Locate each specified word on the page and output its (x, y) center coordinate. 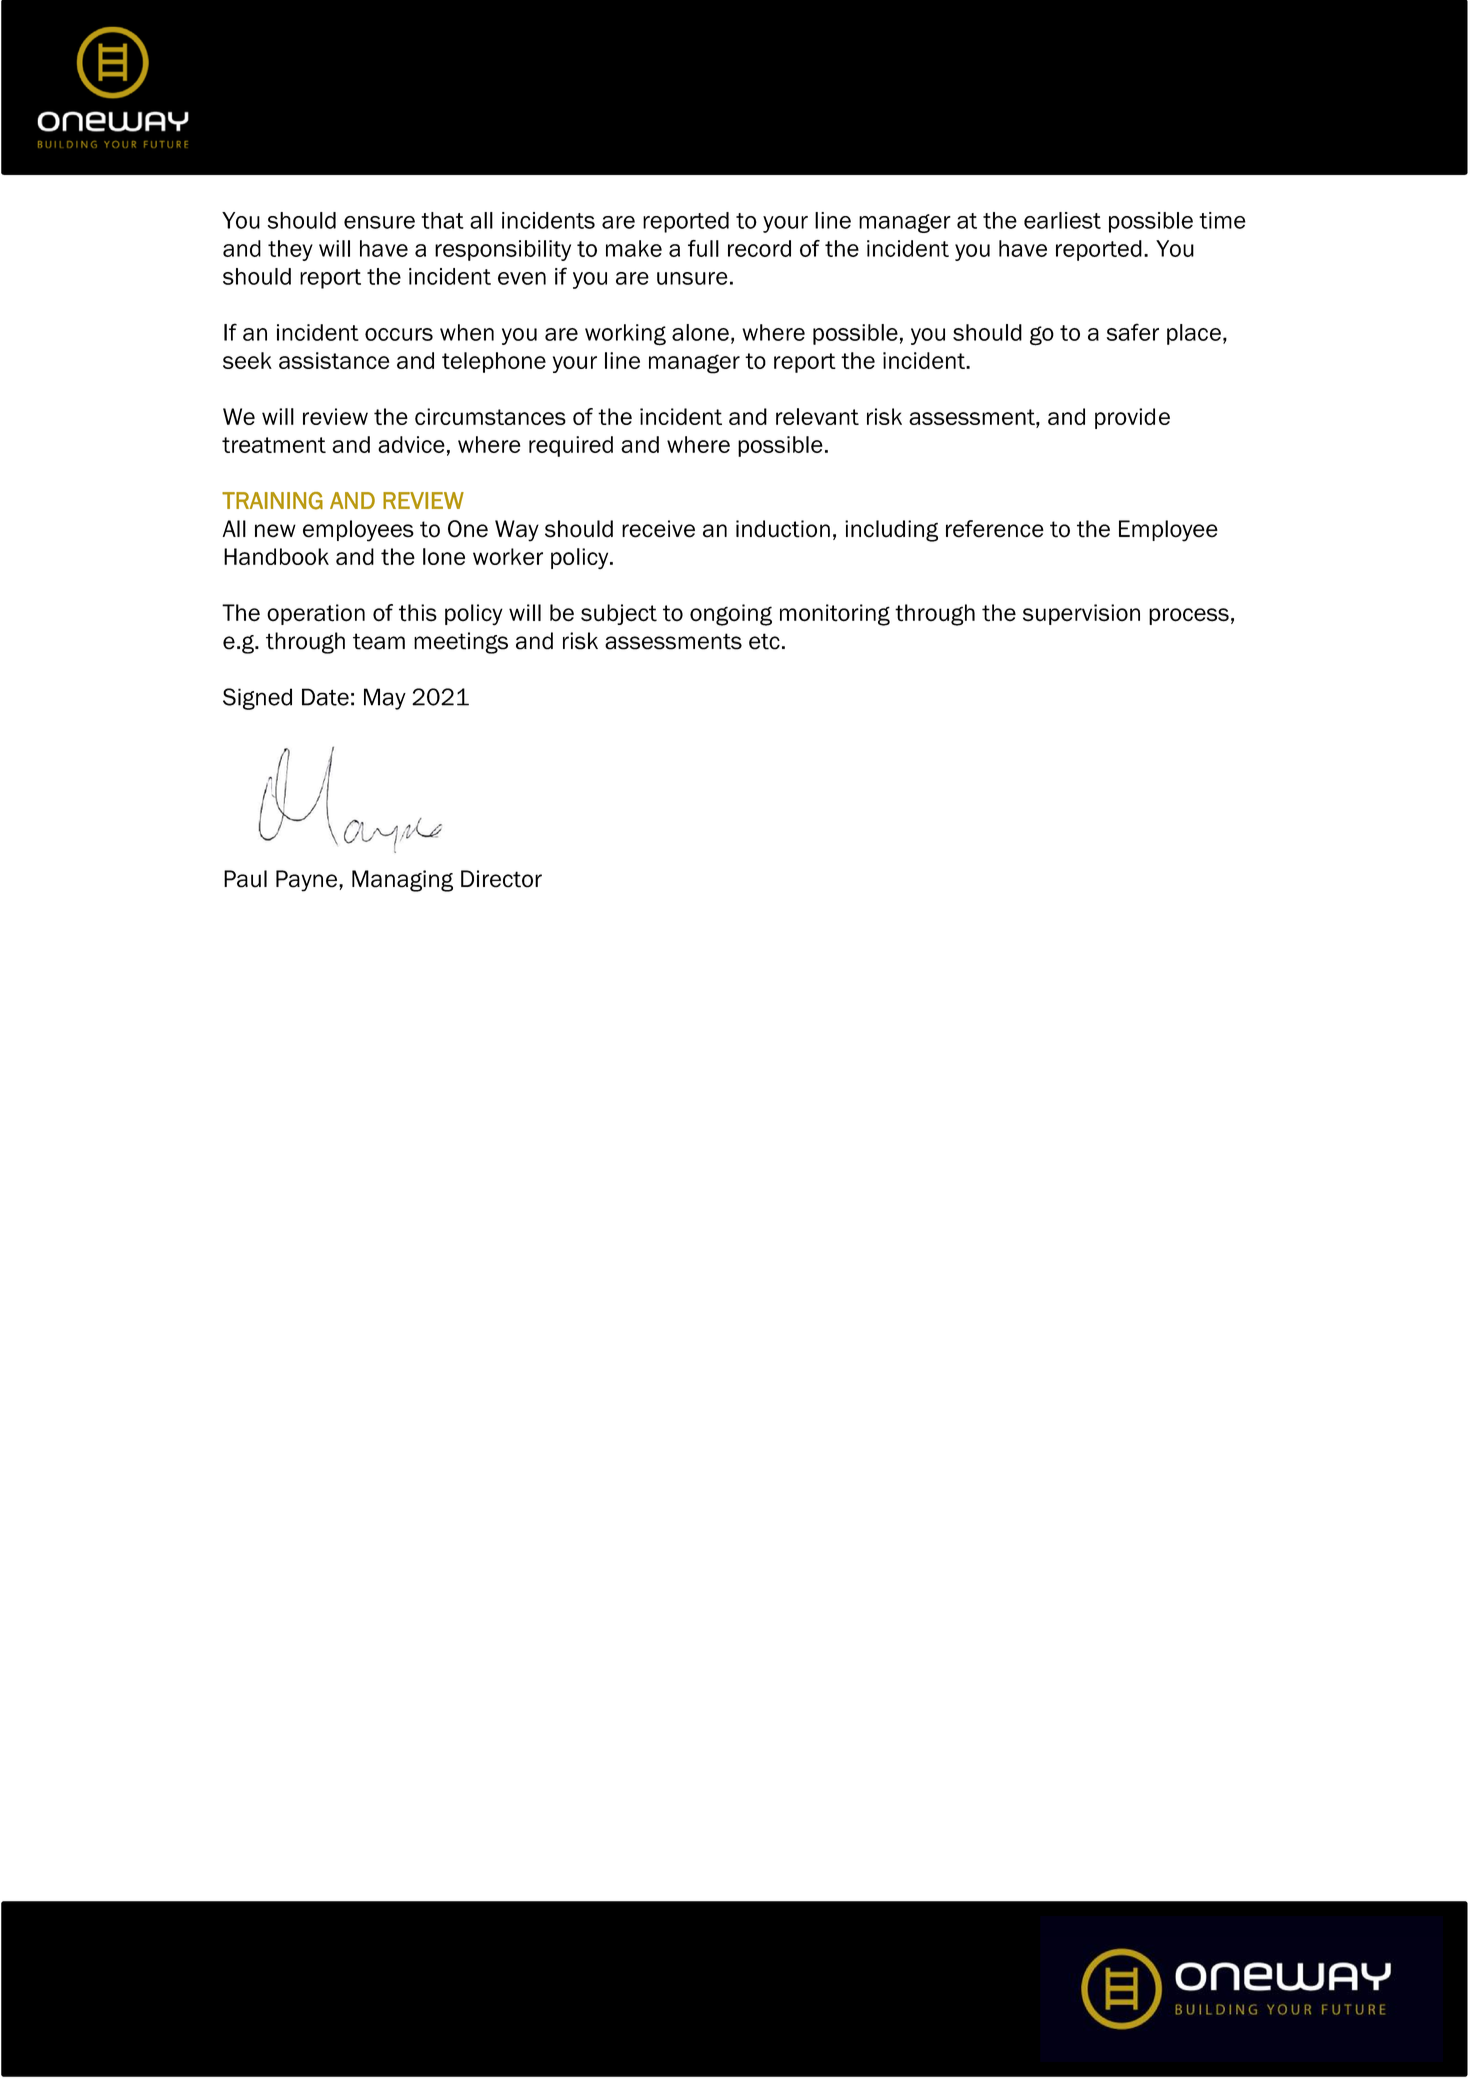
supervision (1081, 614)
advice (411, 444)
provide (1132, 418)
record (759, 248)
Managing (402, 881)
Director (501, 879)
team (379, 641)
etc (764, 641)
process (1189, 616)
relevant (817, 416)
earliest (1062, 220)
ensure (379, 222)
